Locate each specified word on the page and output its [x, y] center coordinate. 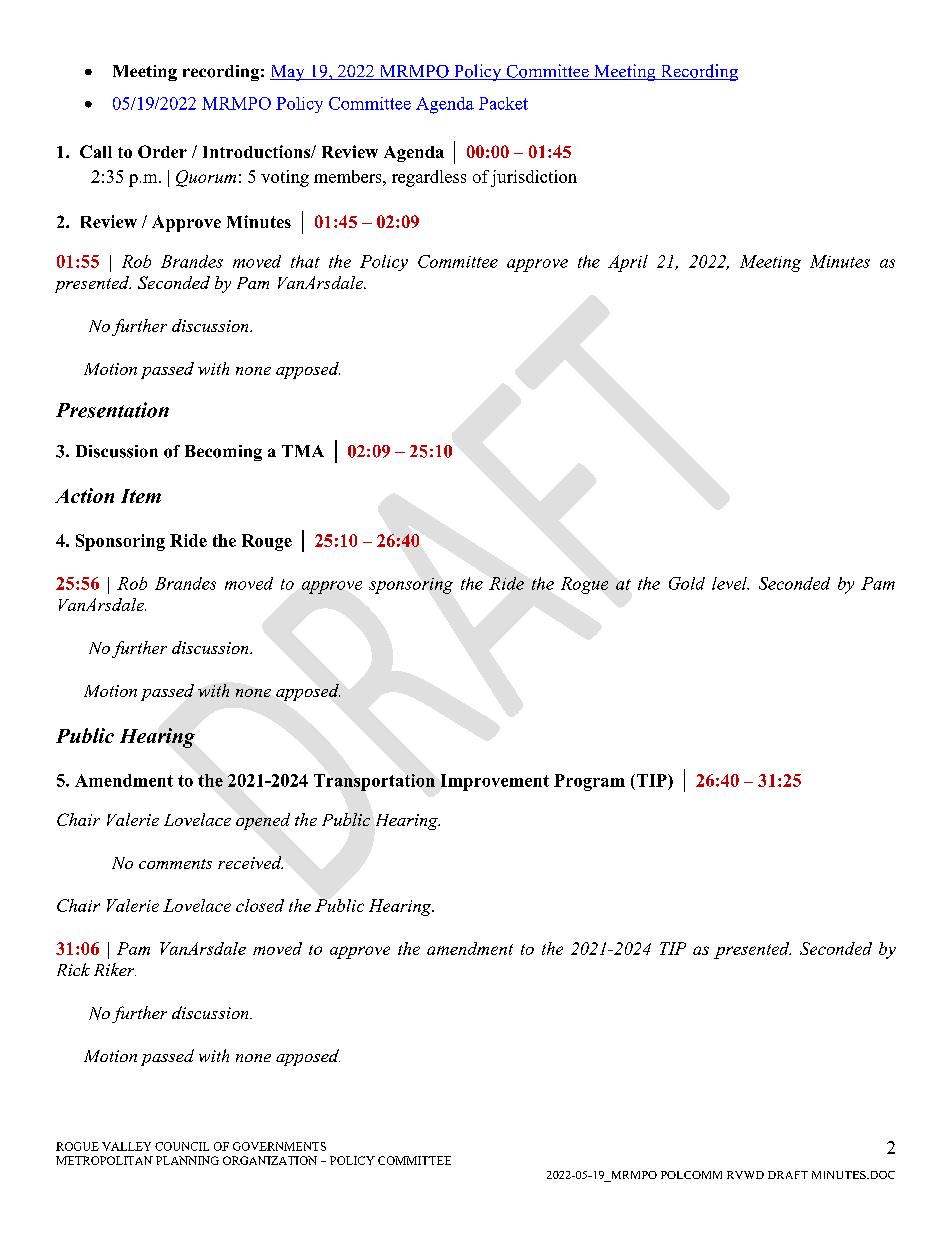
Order [162, 151]
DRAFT [788, 1175]
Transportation [374, 782]
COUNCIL [182, 1146]
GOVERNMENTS [279, 1146]
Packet [503, 103]
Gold [687, 583]
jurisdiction [534, 178]
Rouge [267, 542]
